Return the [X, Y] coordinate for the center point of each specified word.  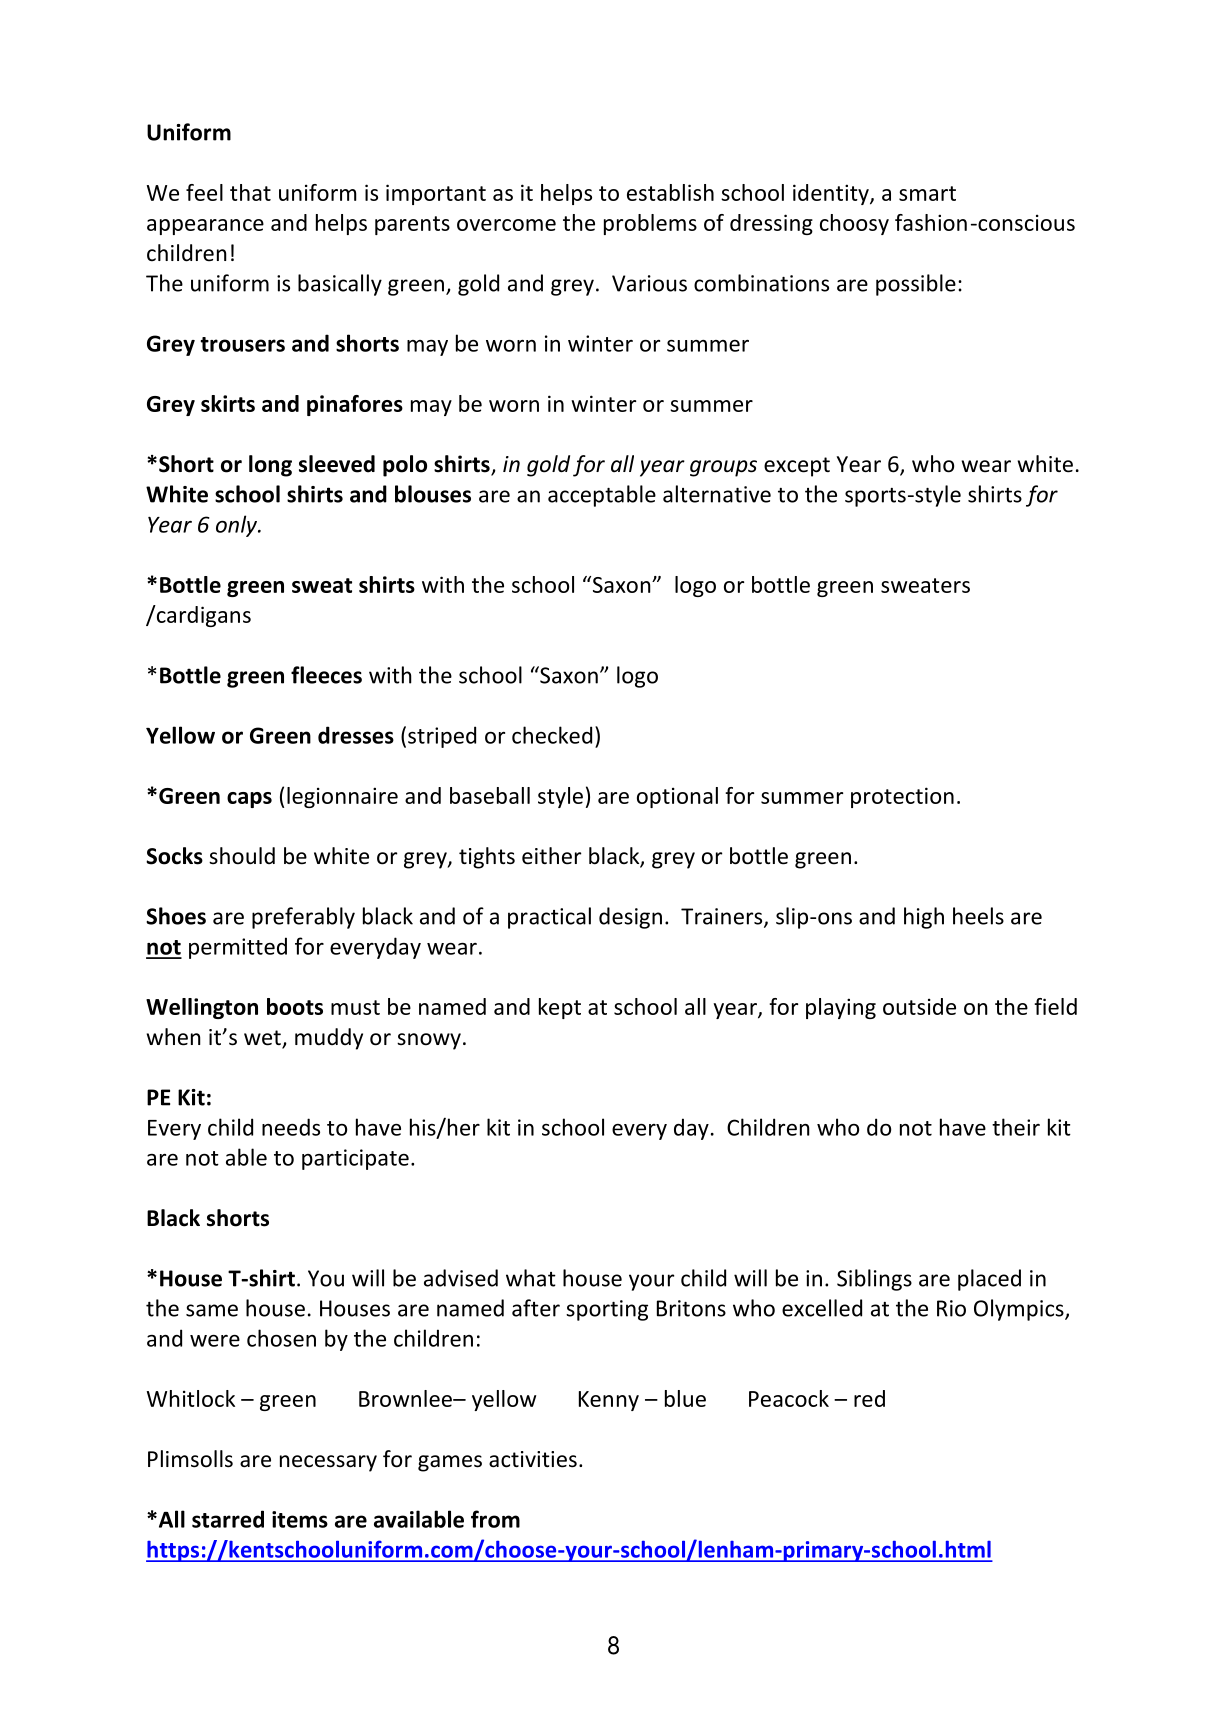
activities [533, 1459]
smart [927, 193]
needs [291, 1127]
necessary [328, 1463]
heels [978, 916]
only [238, 526]
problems [650, 224]
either [552, 856]
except [797, 467]
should [242, 856]
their [1016, 1127]
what [531, 1278]
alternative [717, 494]
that [250, 192]
